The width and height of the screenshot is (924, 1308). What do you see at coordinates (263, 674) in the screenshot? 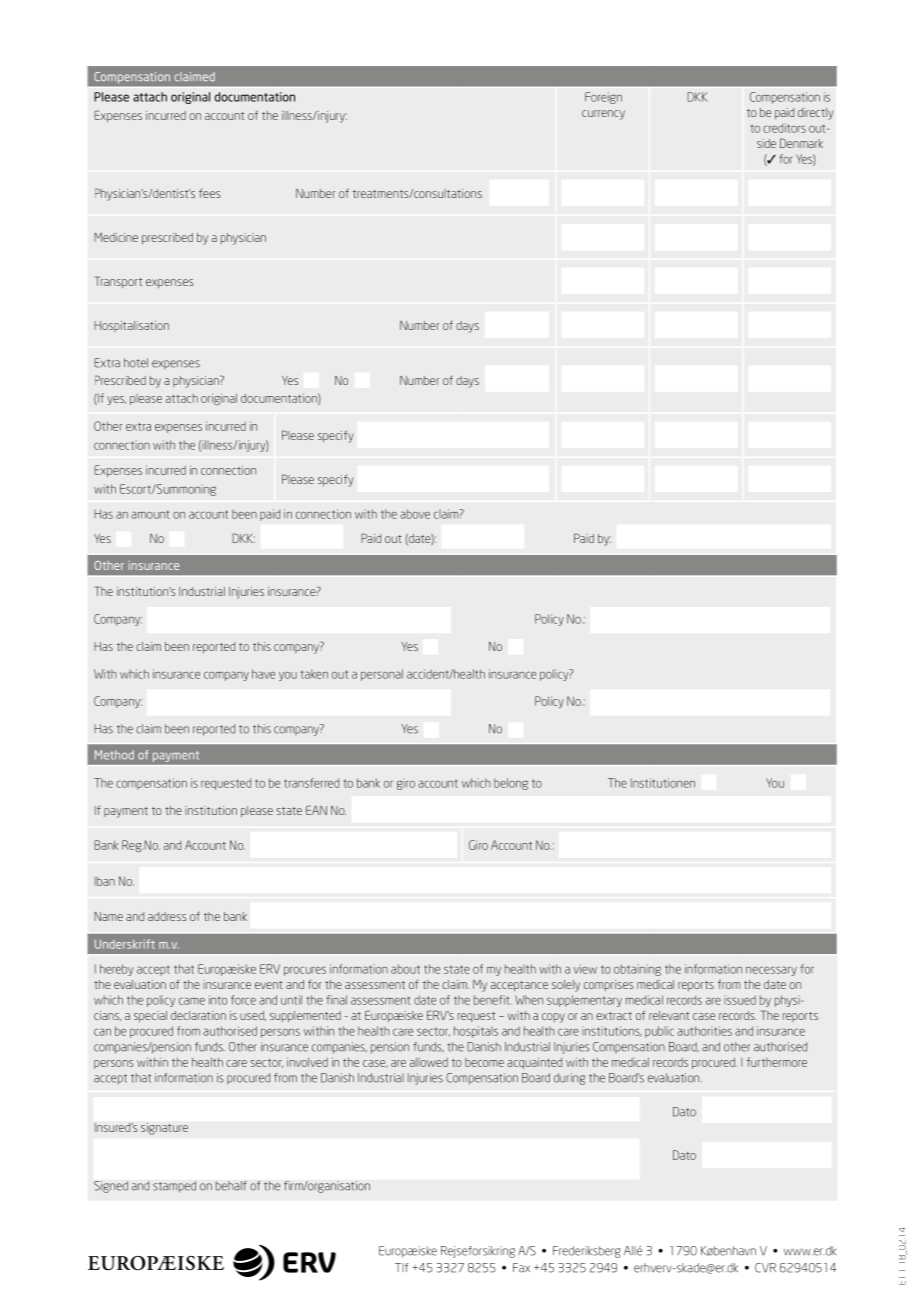
I see `have` at bounding box center [263, 674].
